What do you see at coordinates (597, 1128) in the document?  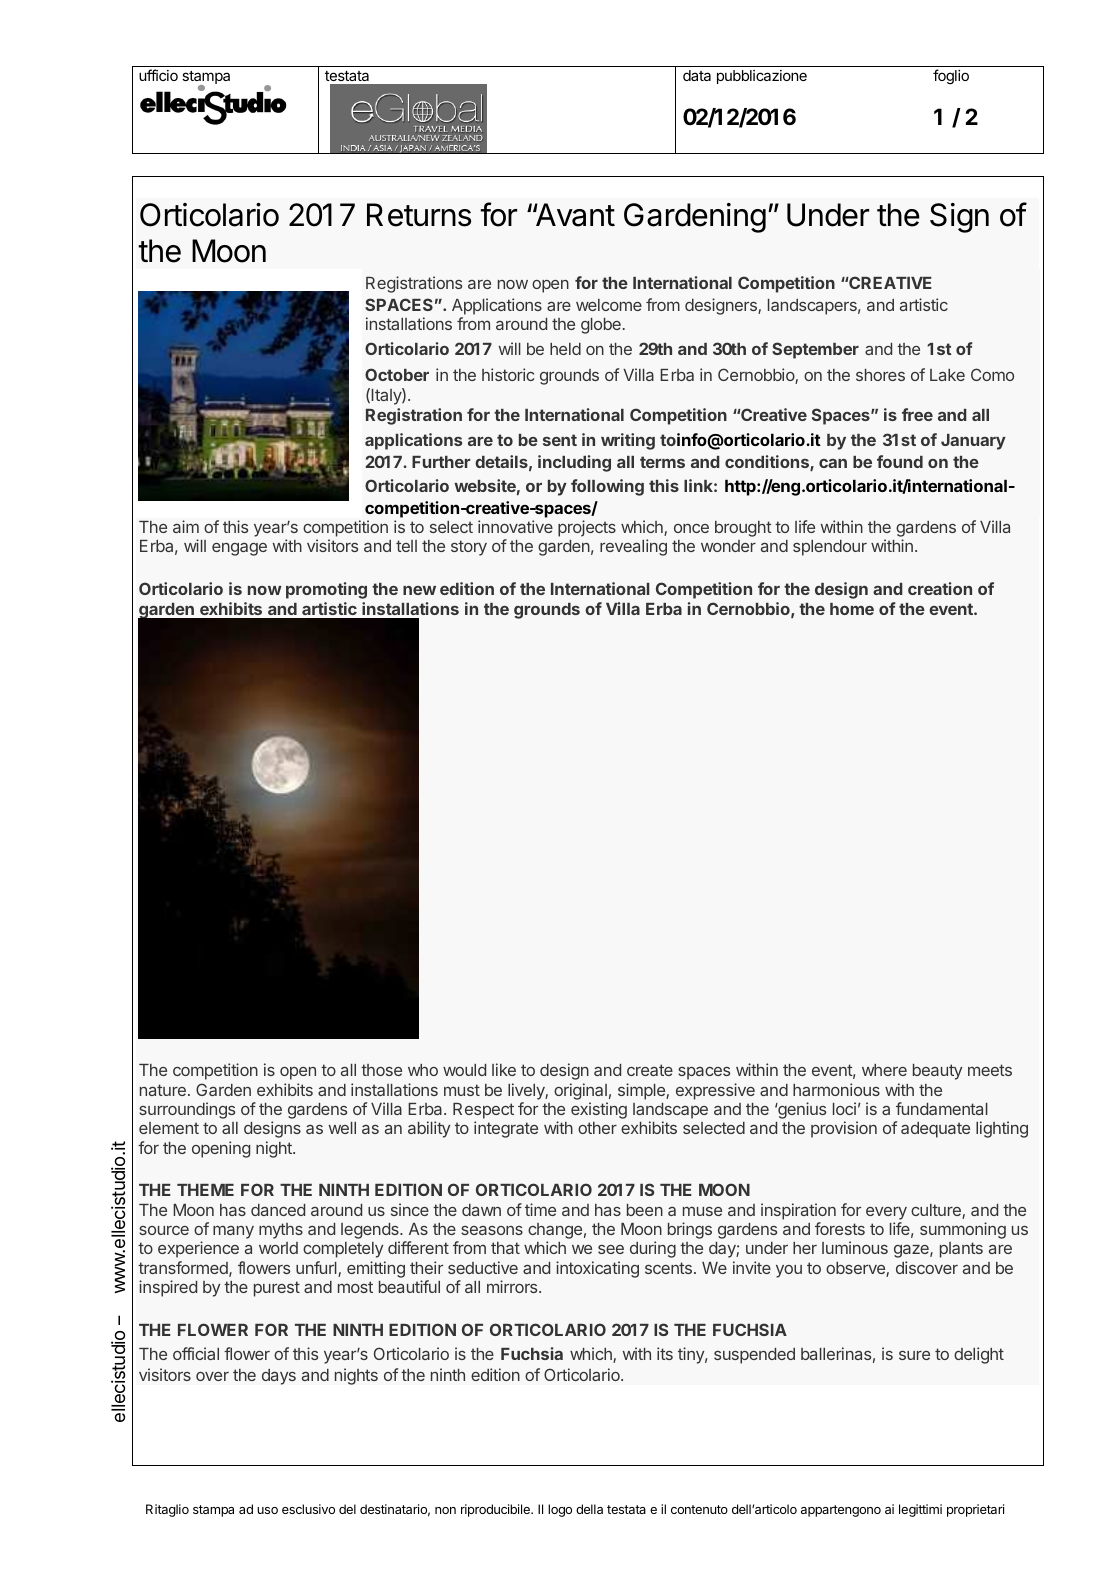 I see `other` at bounding box center [597, 1128].
